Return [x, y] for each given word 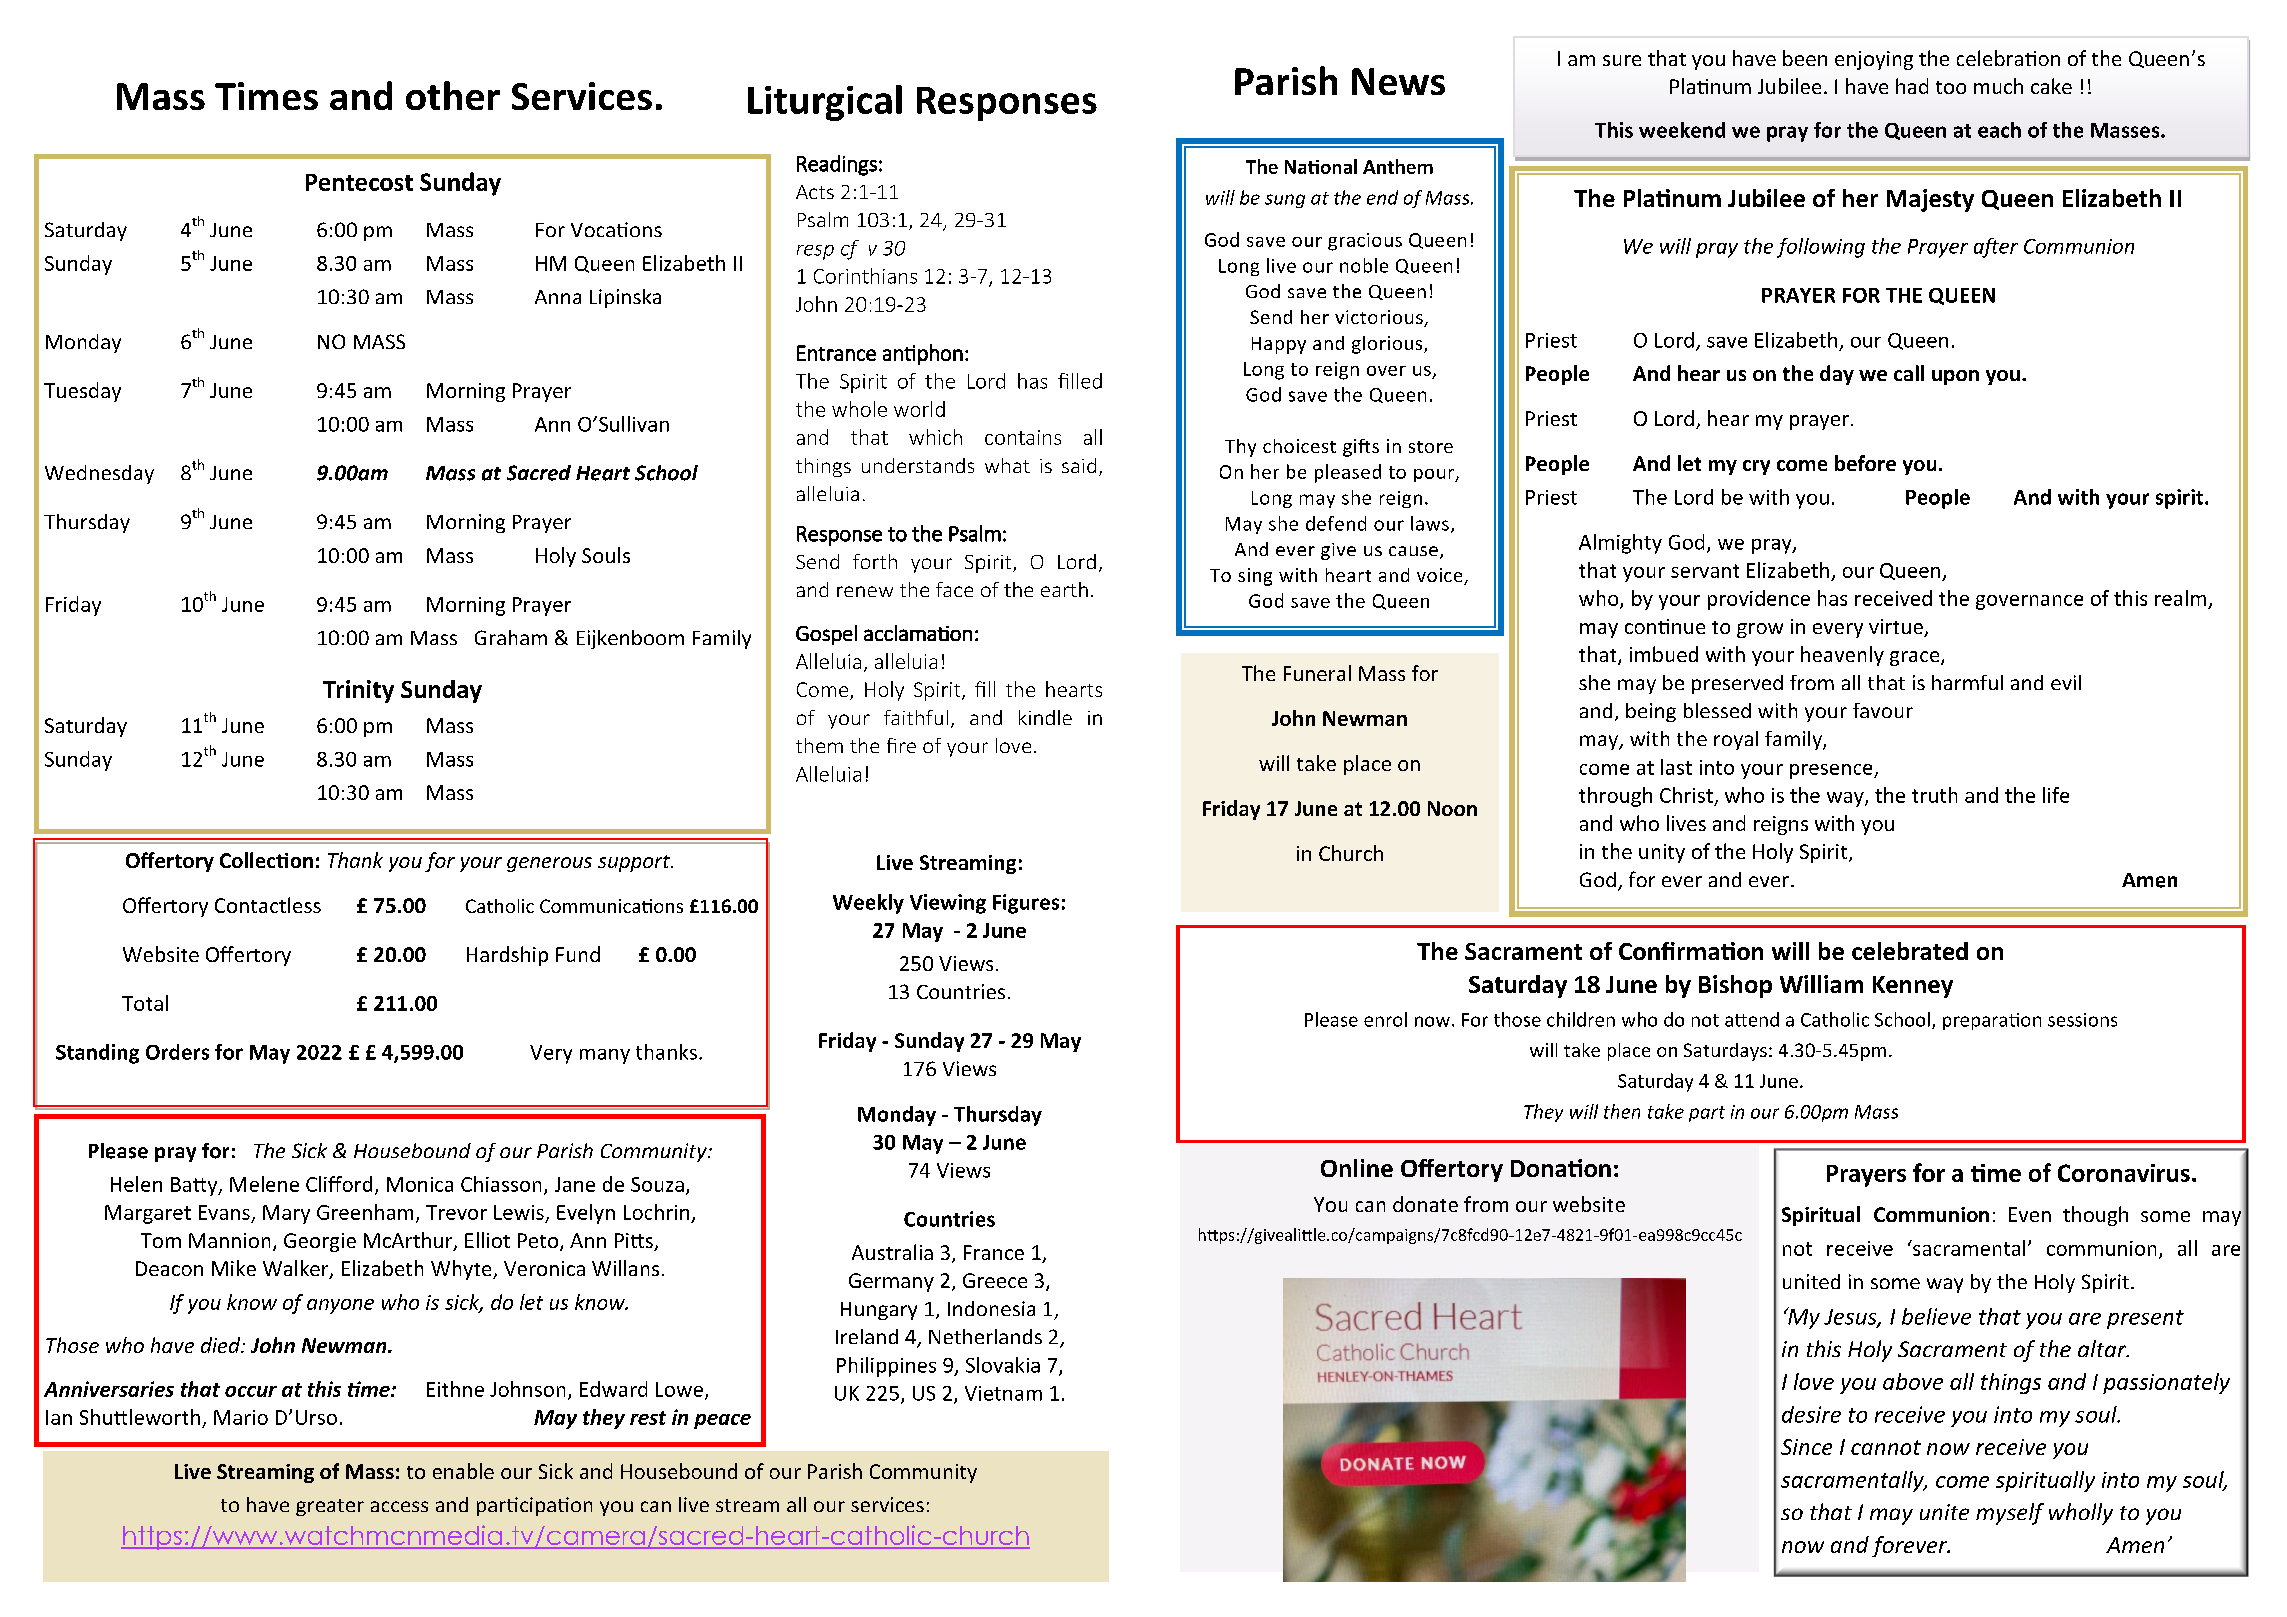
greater [330, 1507]
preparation [1992, 1021]
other [453, 95]
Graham [511, 637]
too [1951, 87]
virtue [1897, 628]
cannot [1886, 1447]
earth [1064, 589]
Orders [177, 1052]
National [1321, 166]
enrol [1385, 1019]
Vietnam [1003, 1393]
